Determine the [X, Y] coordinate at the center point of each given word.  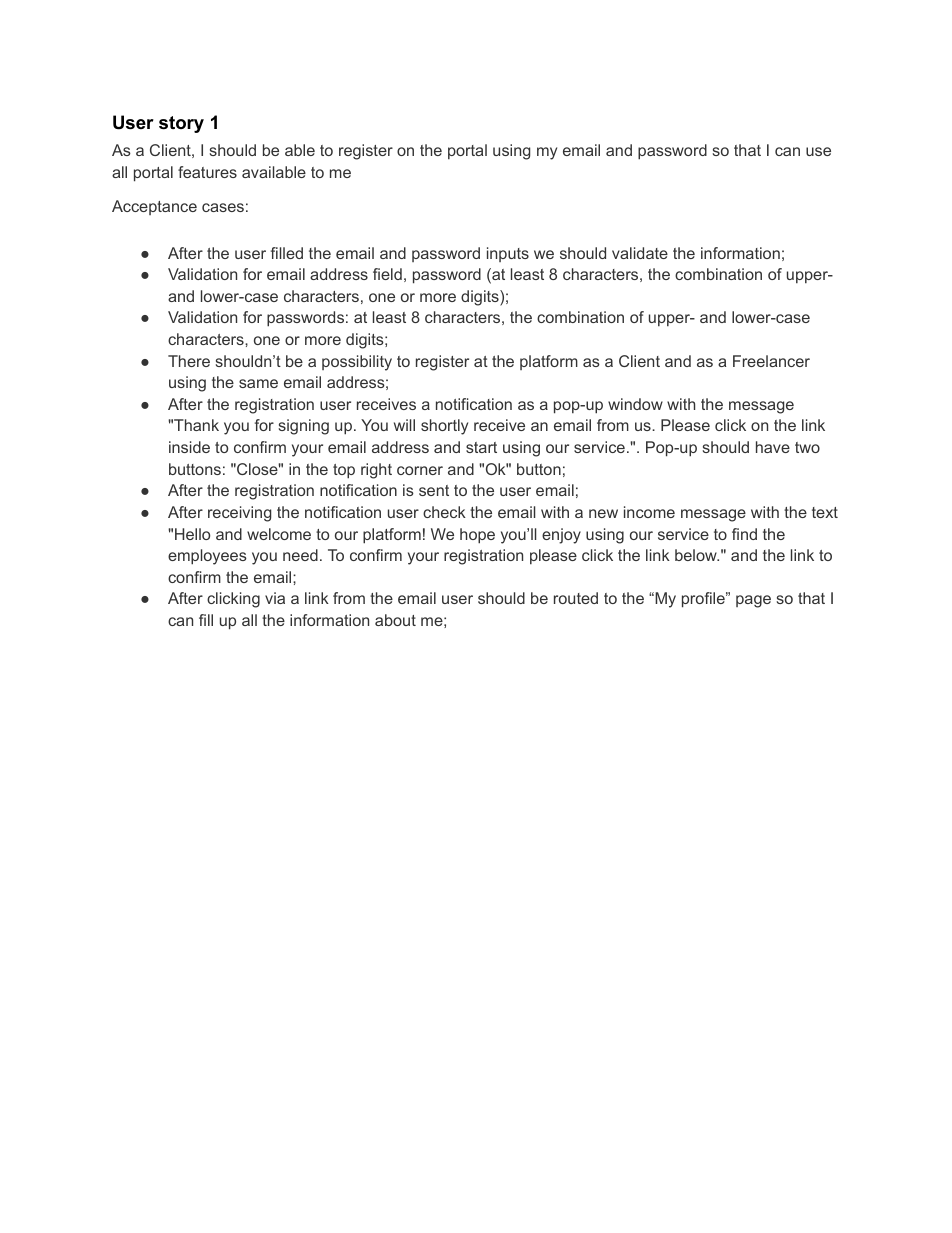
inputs [508, 254]
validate [640, 253]
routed [576, 598]
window [635, 404]
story [181, 124]
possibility [357, 363]
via [275, 598]
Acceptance [154, 207]
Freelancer [771, 361]
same [258, 383]
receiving [239, 514]
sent [434, 490]
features [207, 172]
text [825, 512]
